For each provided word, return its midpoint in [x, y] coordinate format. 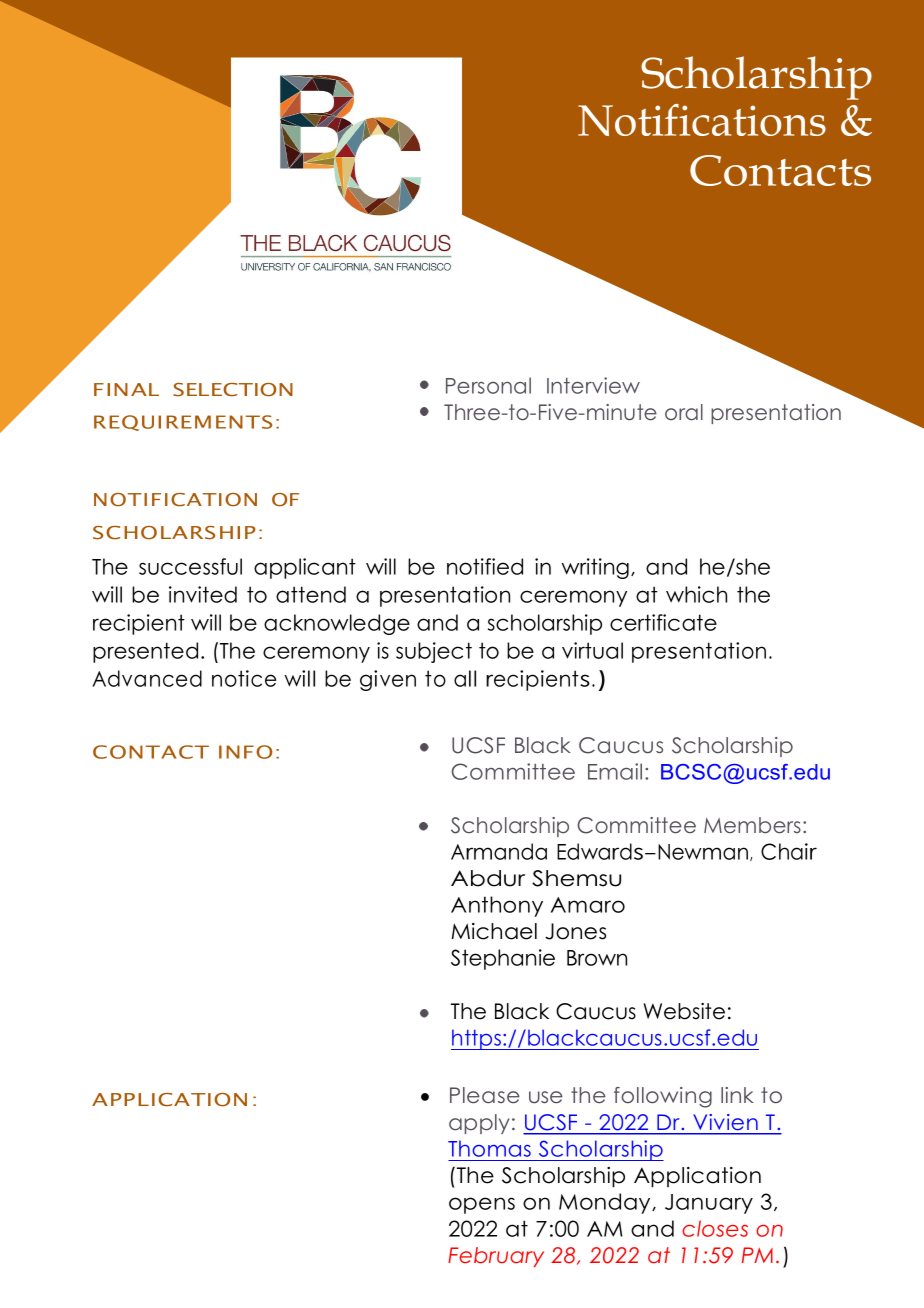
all [465, 678]
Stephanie [503, 959]
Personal [488, 385]
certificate [663, 622]
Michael [494, 931]
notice [244, 678]
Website [684, 1011]
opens [482, 1205]
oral [684, 412]
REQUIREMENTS [183, 423]
